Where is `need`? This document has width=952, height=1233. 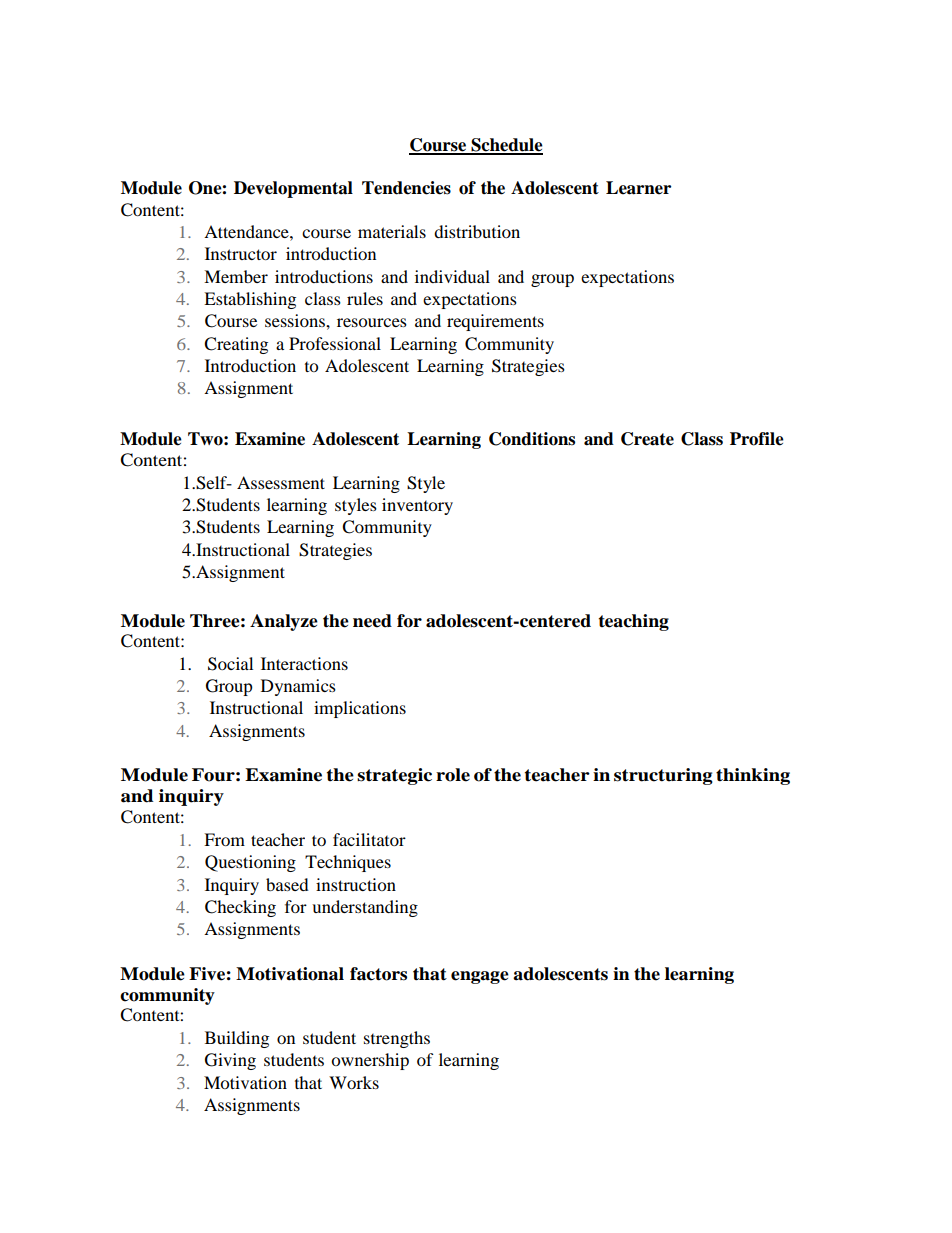 need is located at coordinates (372, 621).
